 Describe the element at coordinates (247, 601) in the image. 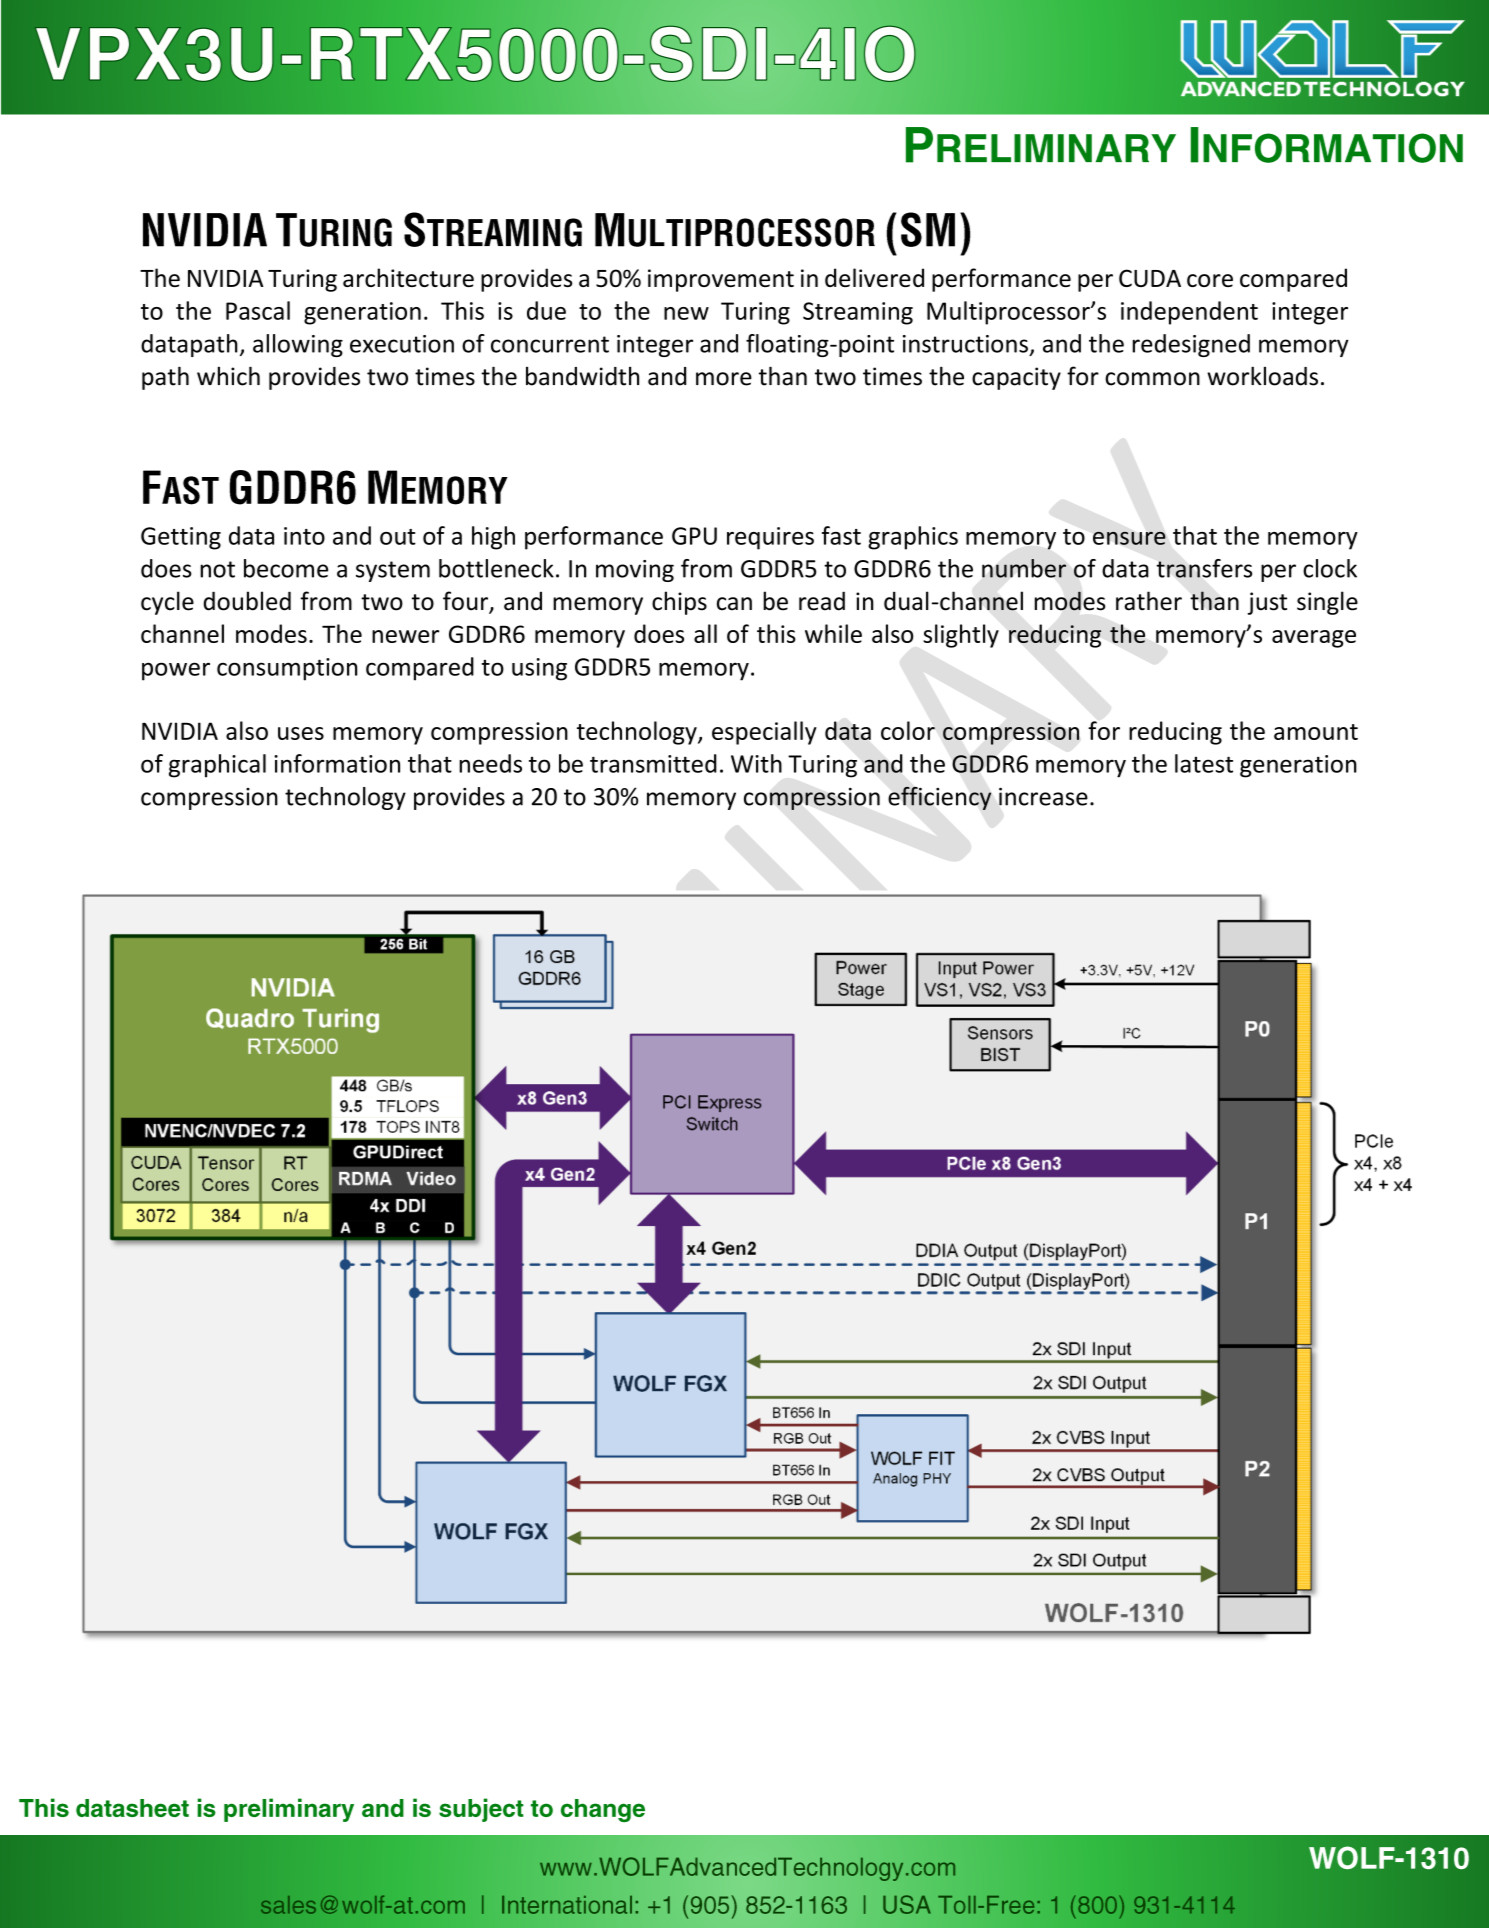

I see `doubled` at that location.
